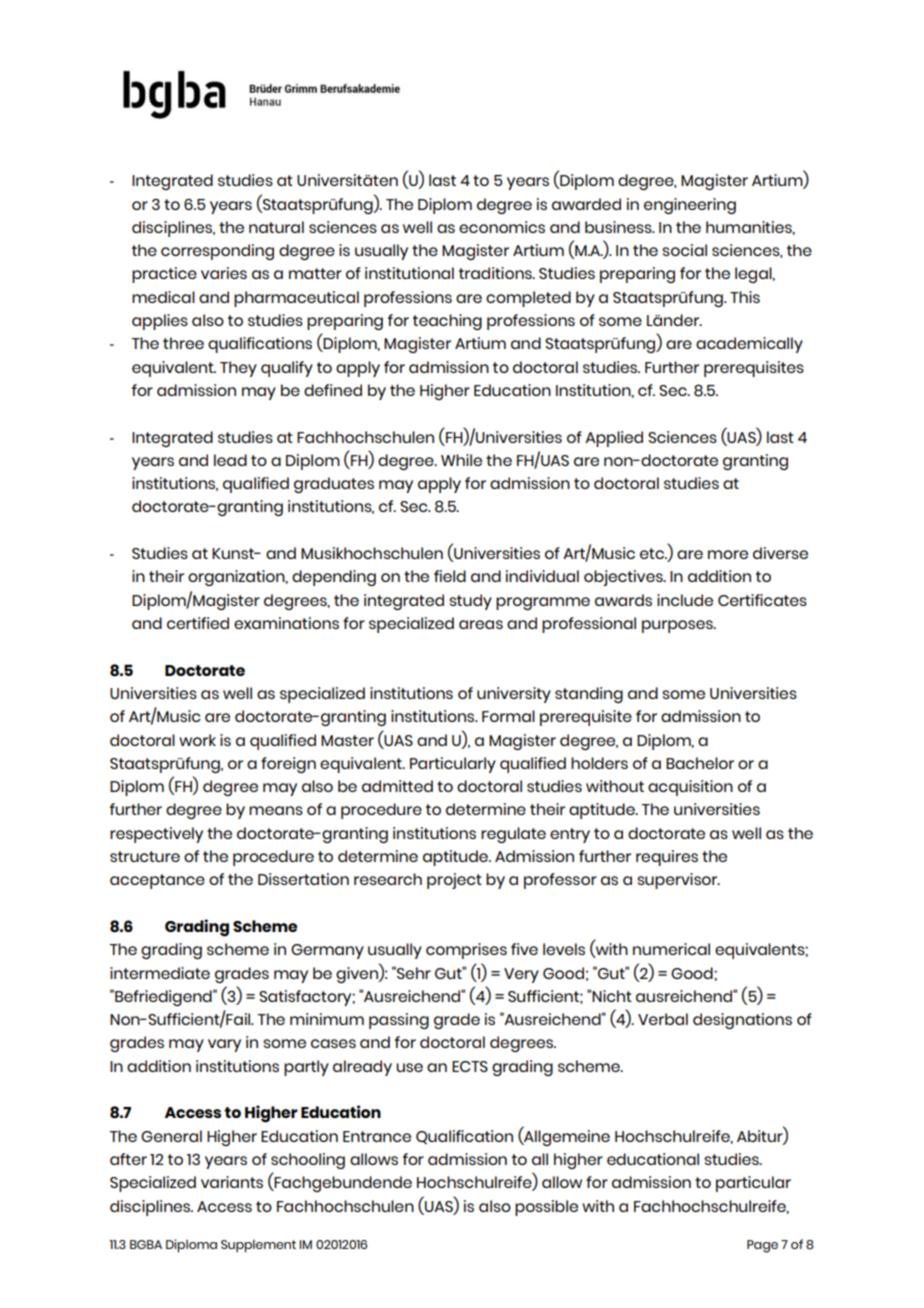  I want to click on Formal, so click(508, 716).
